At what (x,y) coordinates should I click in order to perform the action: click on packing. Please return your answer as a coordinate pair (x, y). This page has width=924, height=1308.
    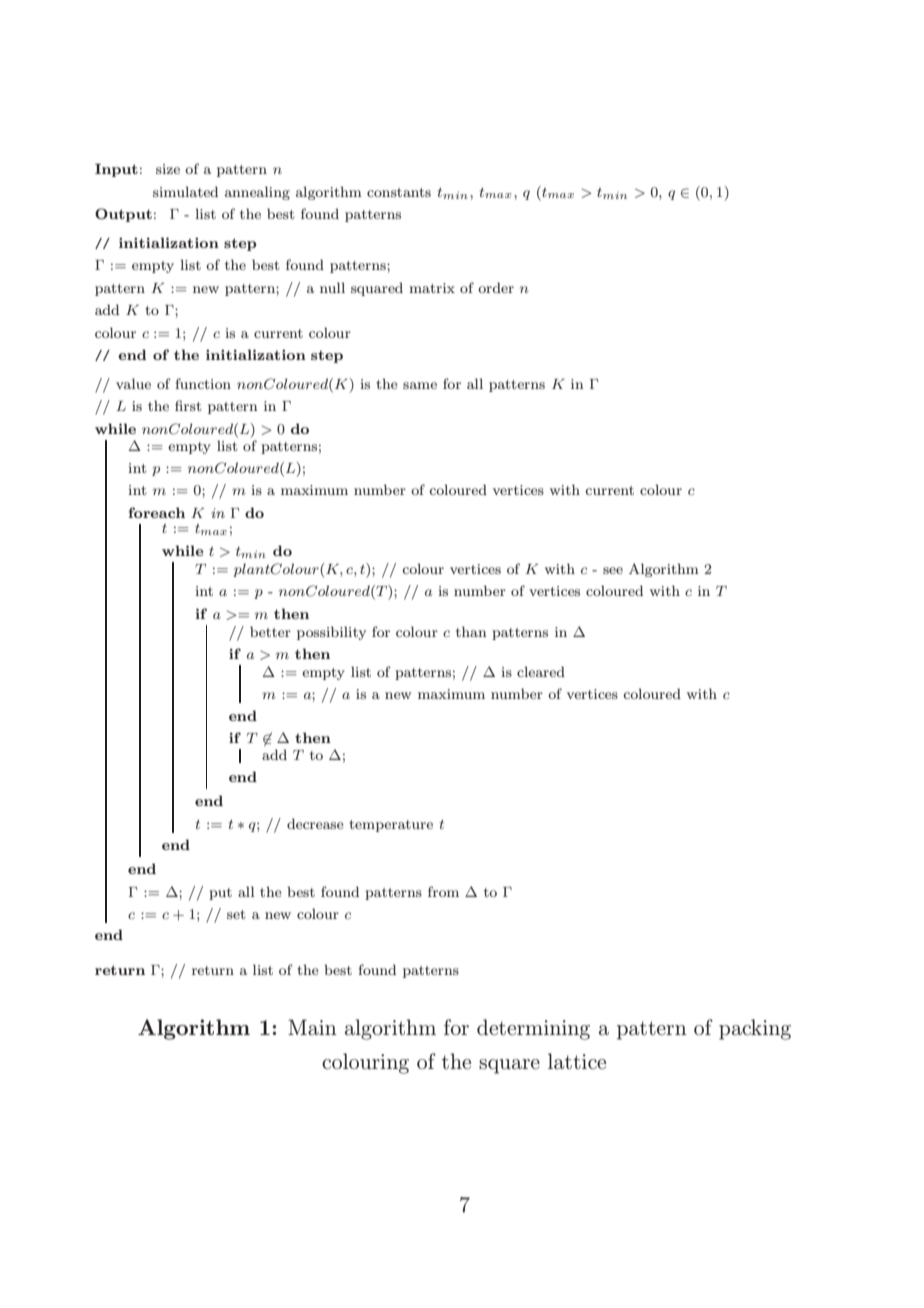
    Looking at the image, I should click on (755, 1029).
